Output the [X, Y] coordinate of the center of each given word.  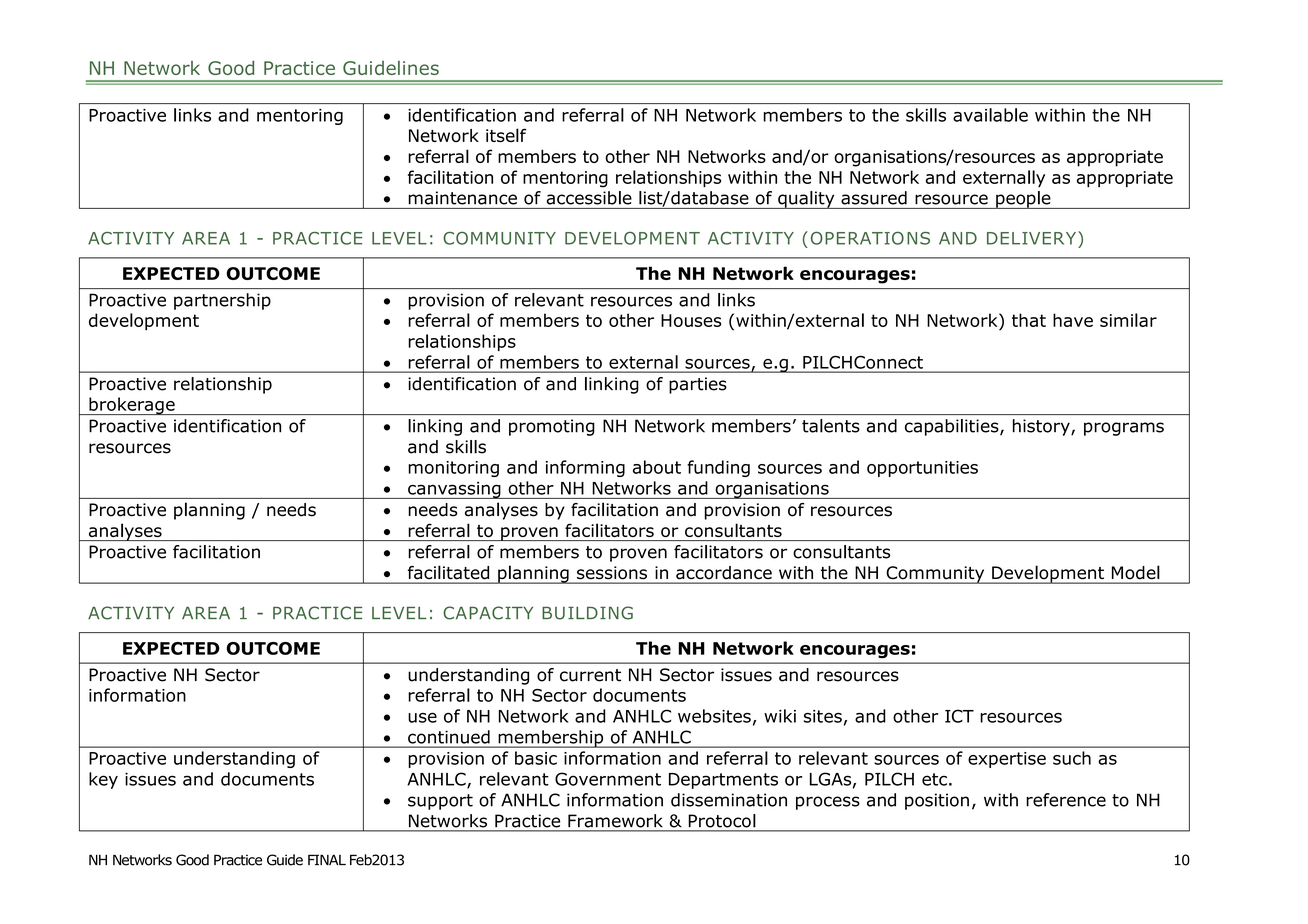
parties [698, 385]
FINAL [327, 859]
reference [1066, 800]
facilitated [448, 572]
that [1029, 320]
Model [1135, 572]
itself [506, 135]
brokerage [132, 406]
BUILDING [587, 613]
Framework [615, 821]
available [990, 115]
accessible [589, 198]
